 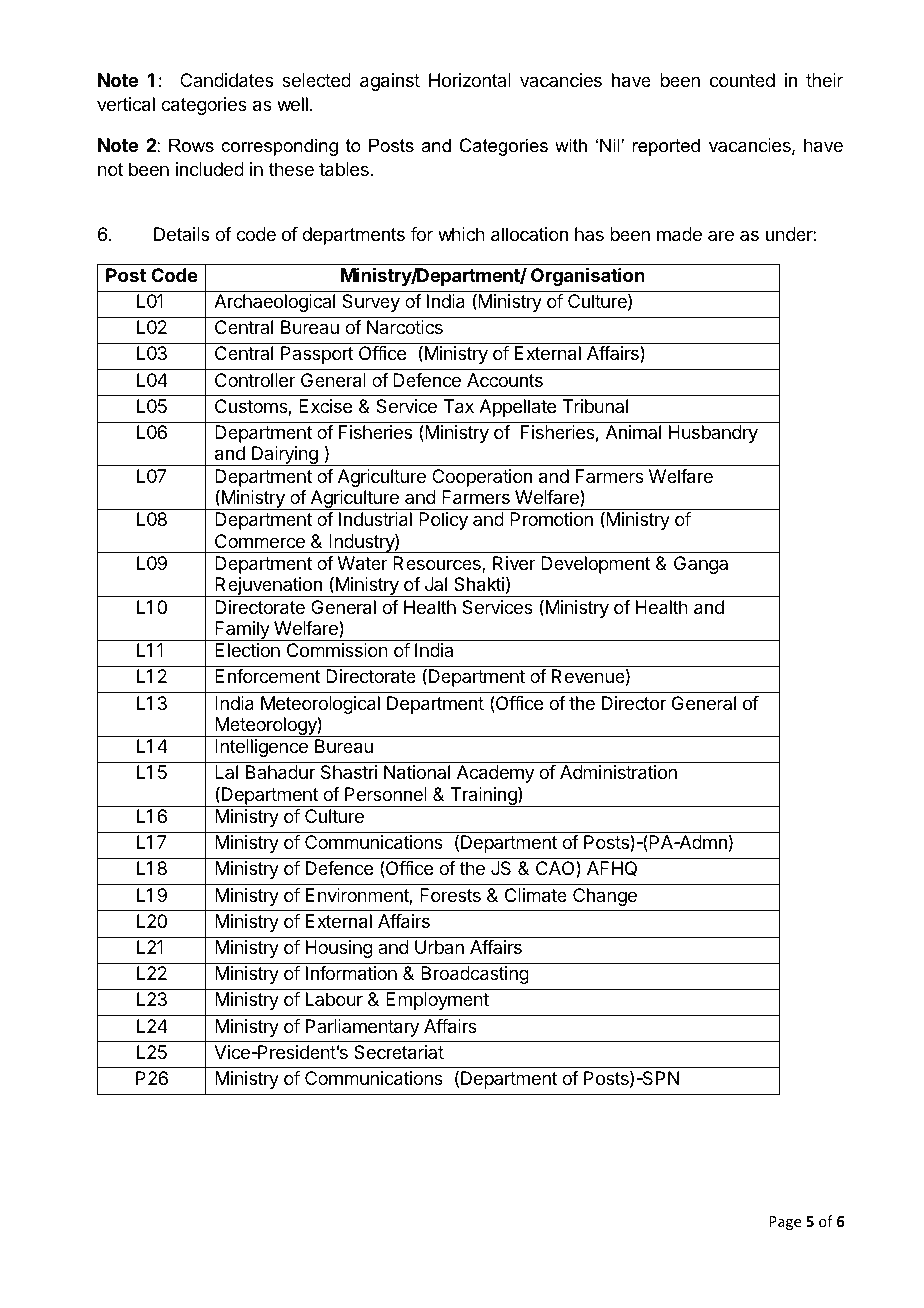 I want to click on Horizontal, so click(x=470, y=80).
